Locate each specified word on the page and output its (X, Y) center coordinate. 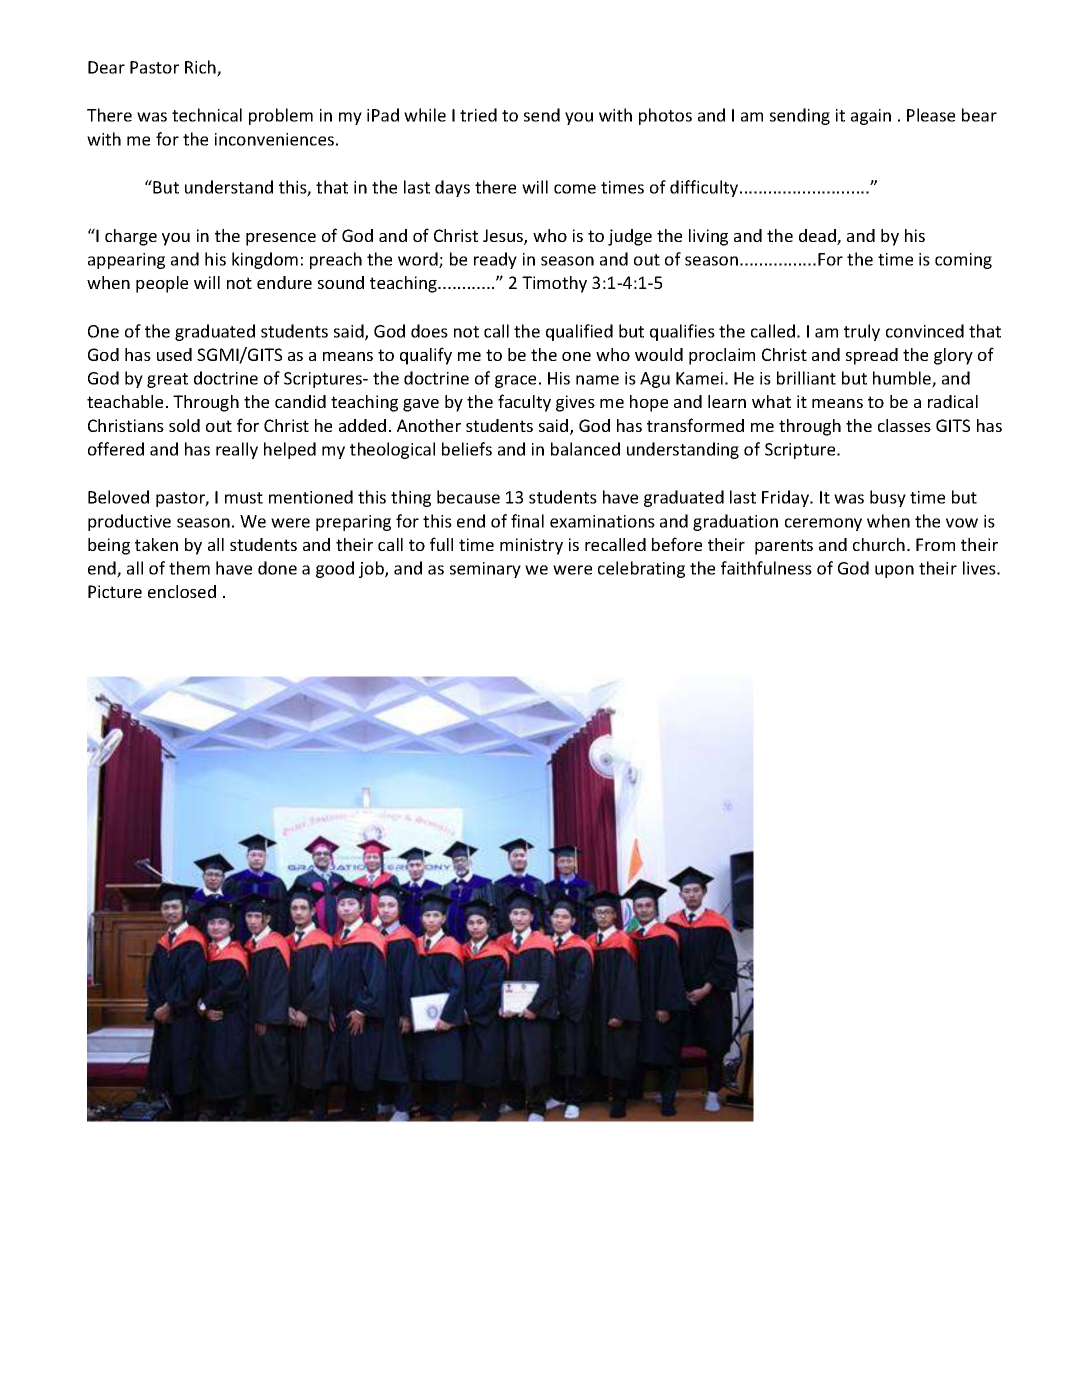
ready (495, 260)
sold (184, 425)
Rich (201, 68)
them (189, 568)
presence (281, 239)
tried (478, 115)
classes (904, 425)
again (871, 117)
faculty (524, 403)
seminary (485, 570)
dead (818, 237)
